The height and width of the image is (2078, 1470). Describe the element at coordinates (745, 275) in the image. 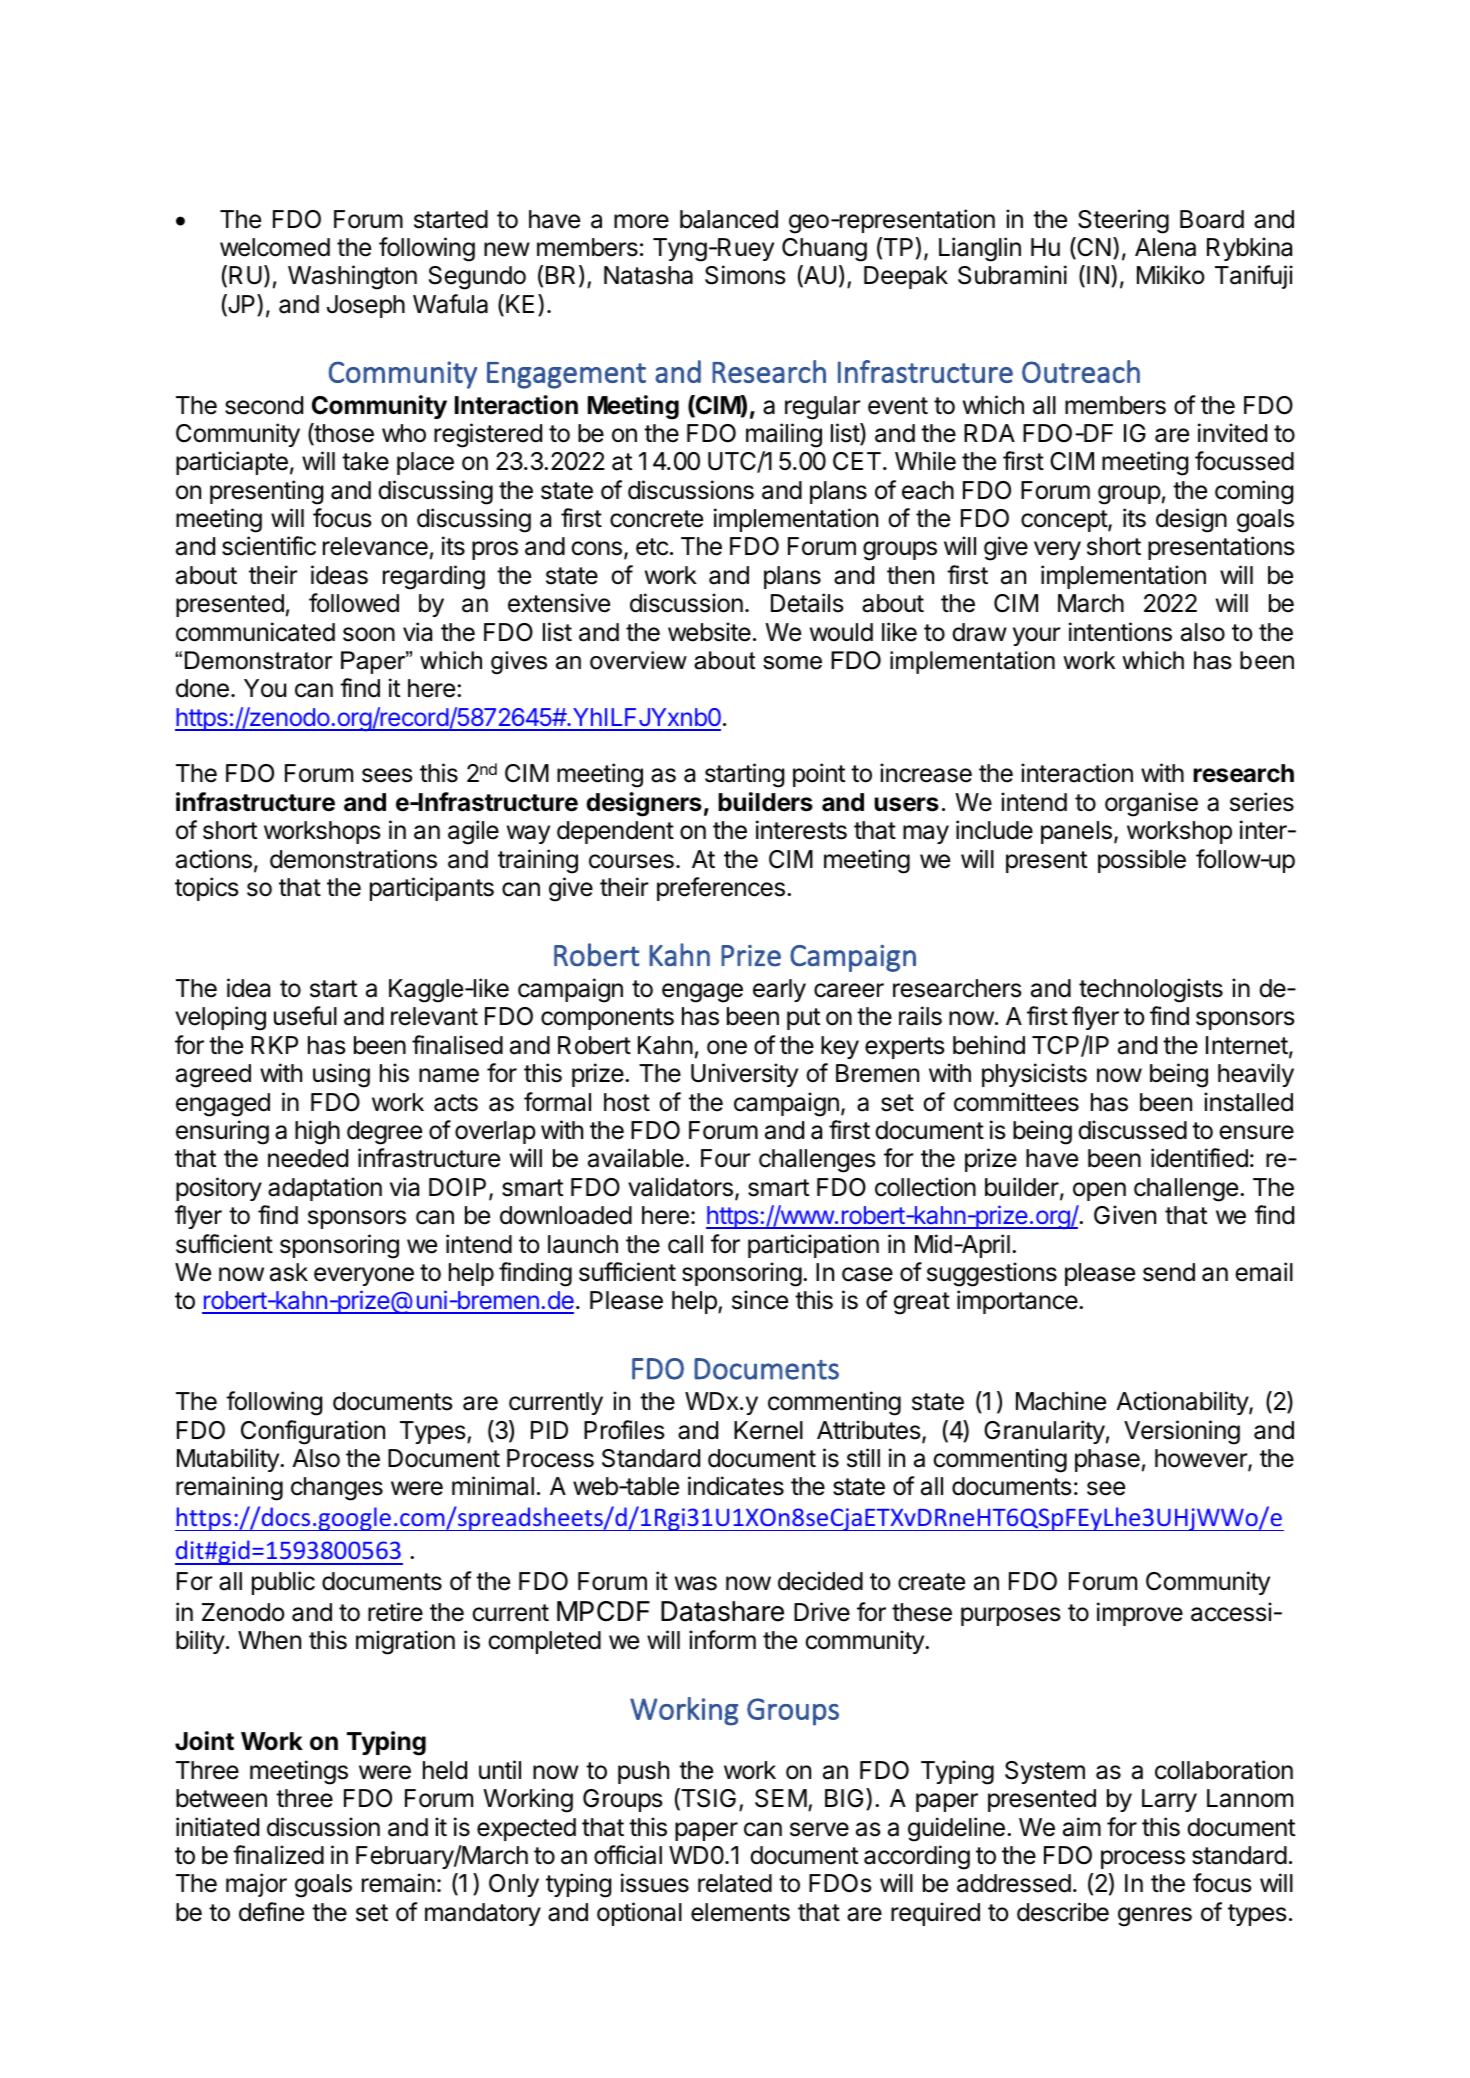

I see `Simons` at that location.
